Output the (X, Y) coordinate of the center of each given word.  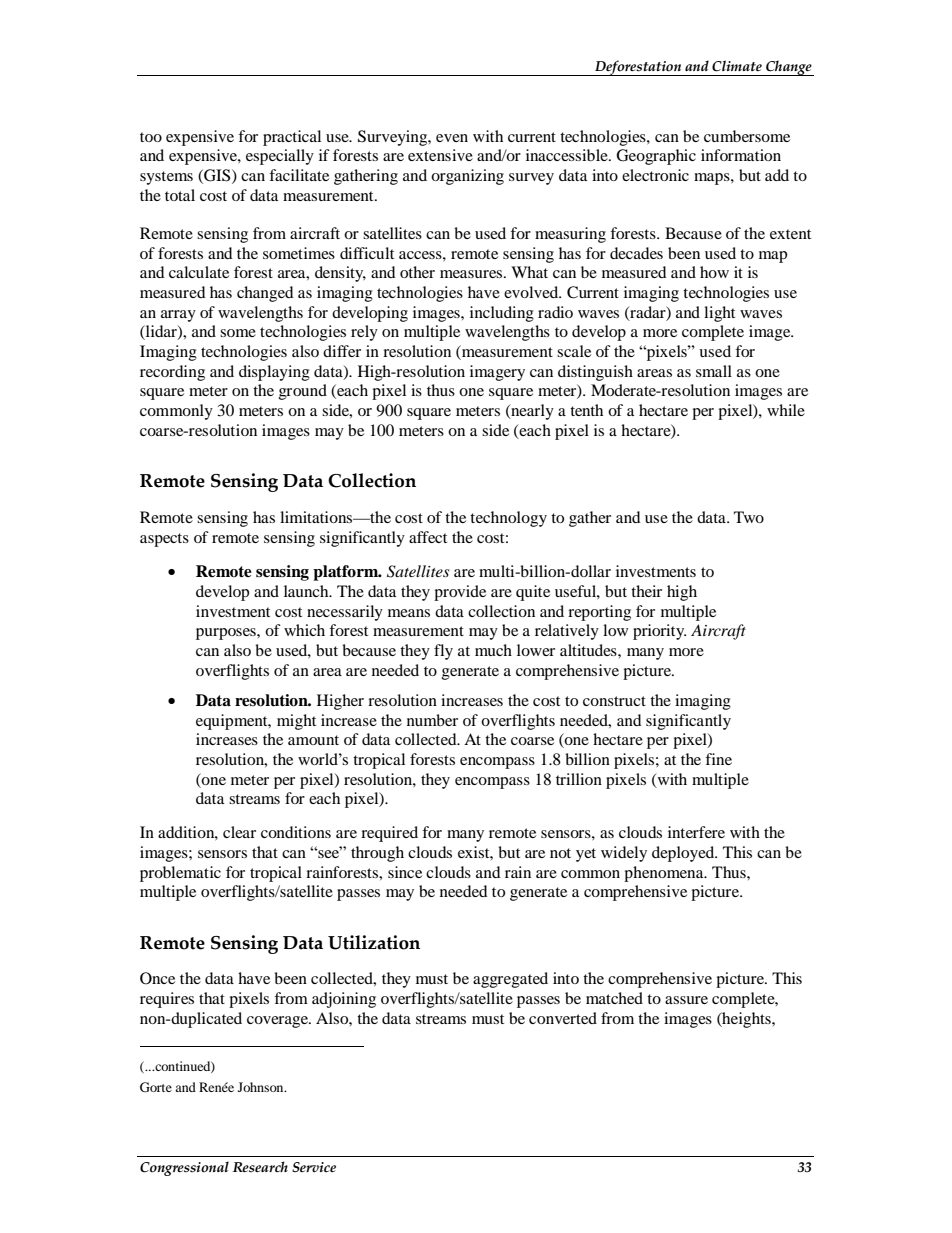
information (741, 155)
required (389, 834)
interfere (696, 832)
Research (260, 1167)
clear (239, 832)
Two (749, 517)
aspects (164, 540)
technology (508, 519)
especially (280, 157)
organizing (467, 177)
